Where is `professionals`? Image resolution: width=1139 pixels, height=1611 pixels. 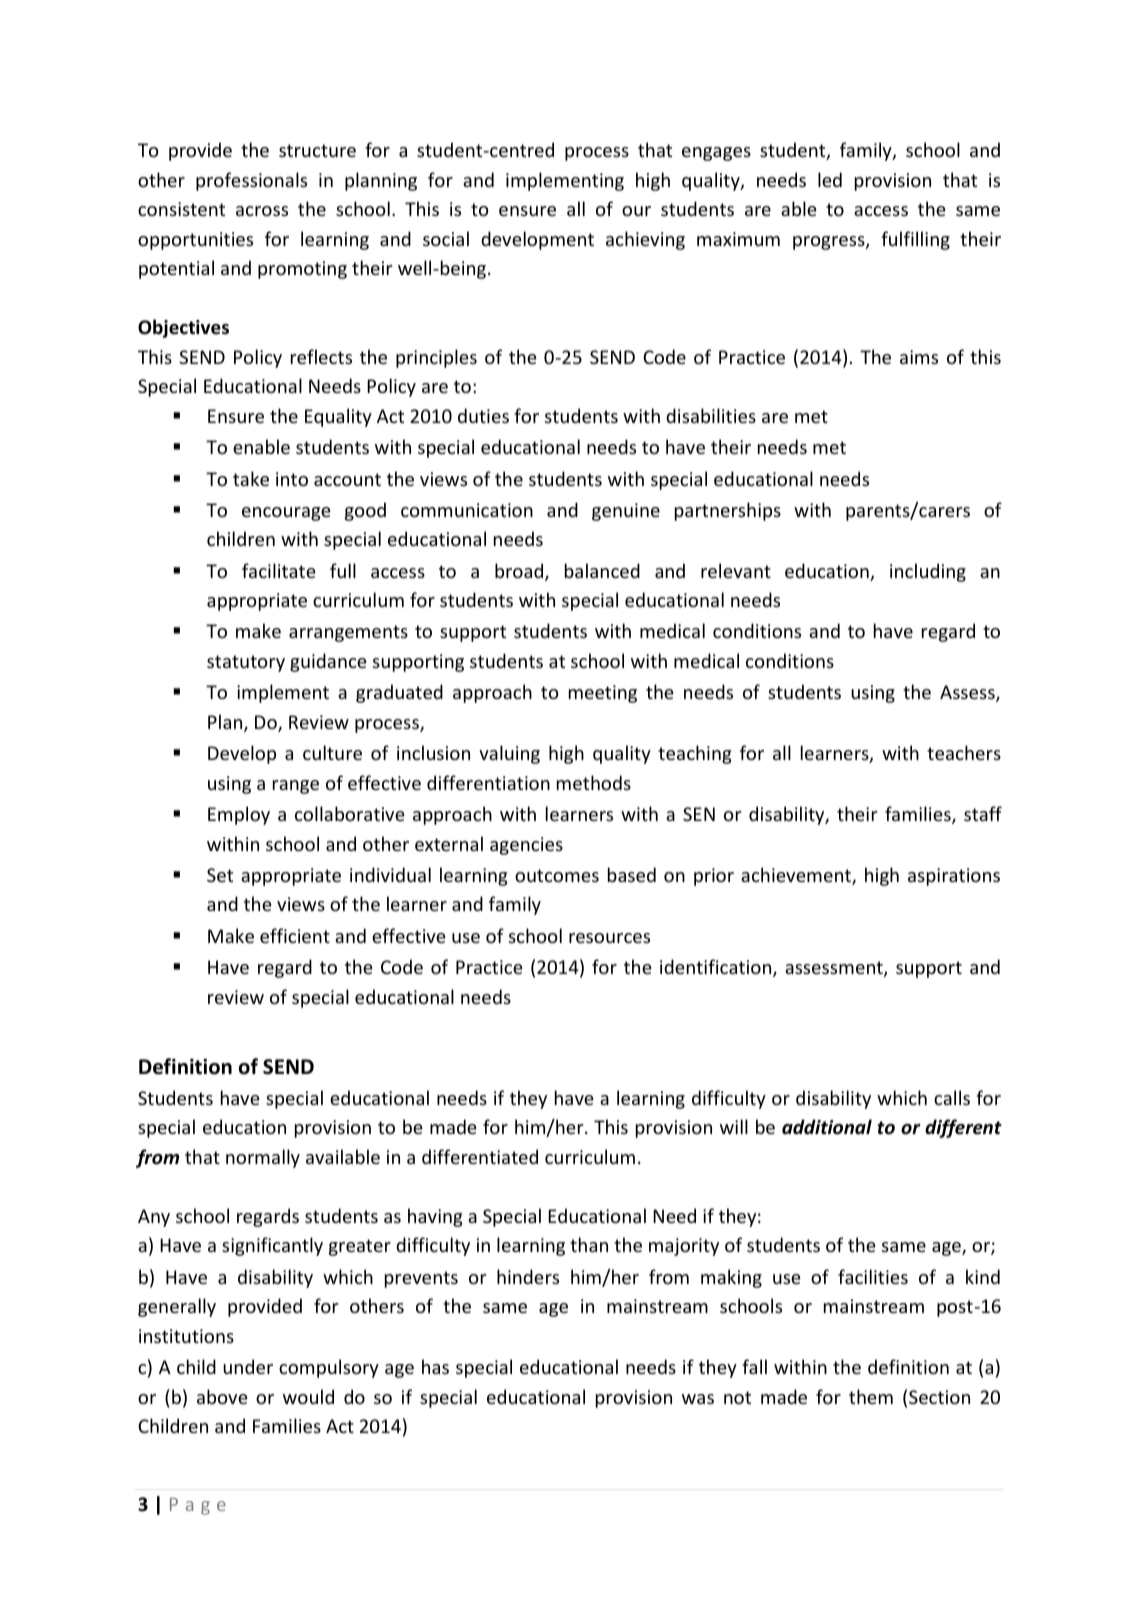
professionals is located at coordinates (251, 181).
